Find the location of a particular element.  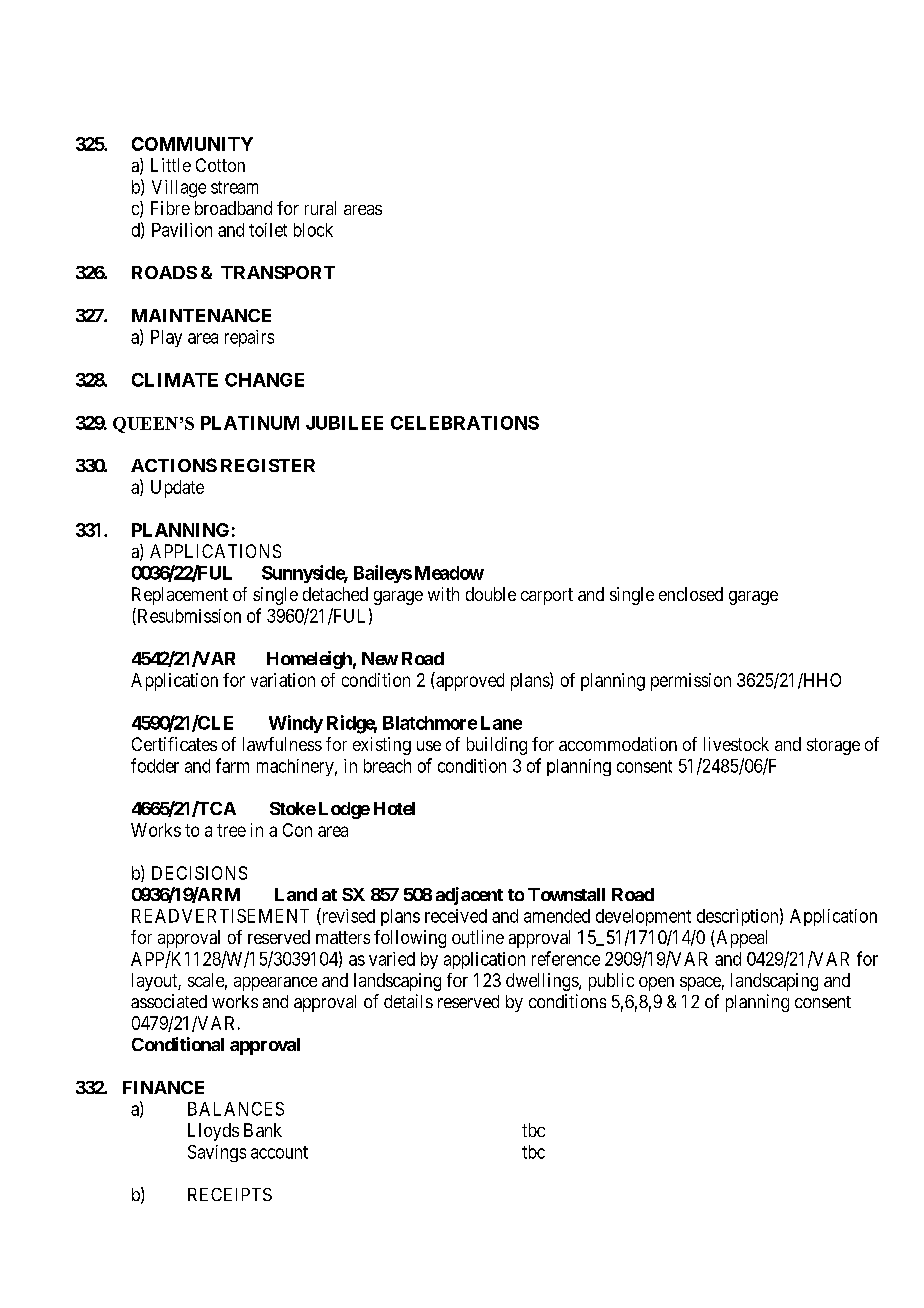

variation is located at coordinates (283, 680).
